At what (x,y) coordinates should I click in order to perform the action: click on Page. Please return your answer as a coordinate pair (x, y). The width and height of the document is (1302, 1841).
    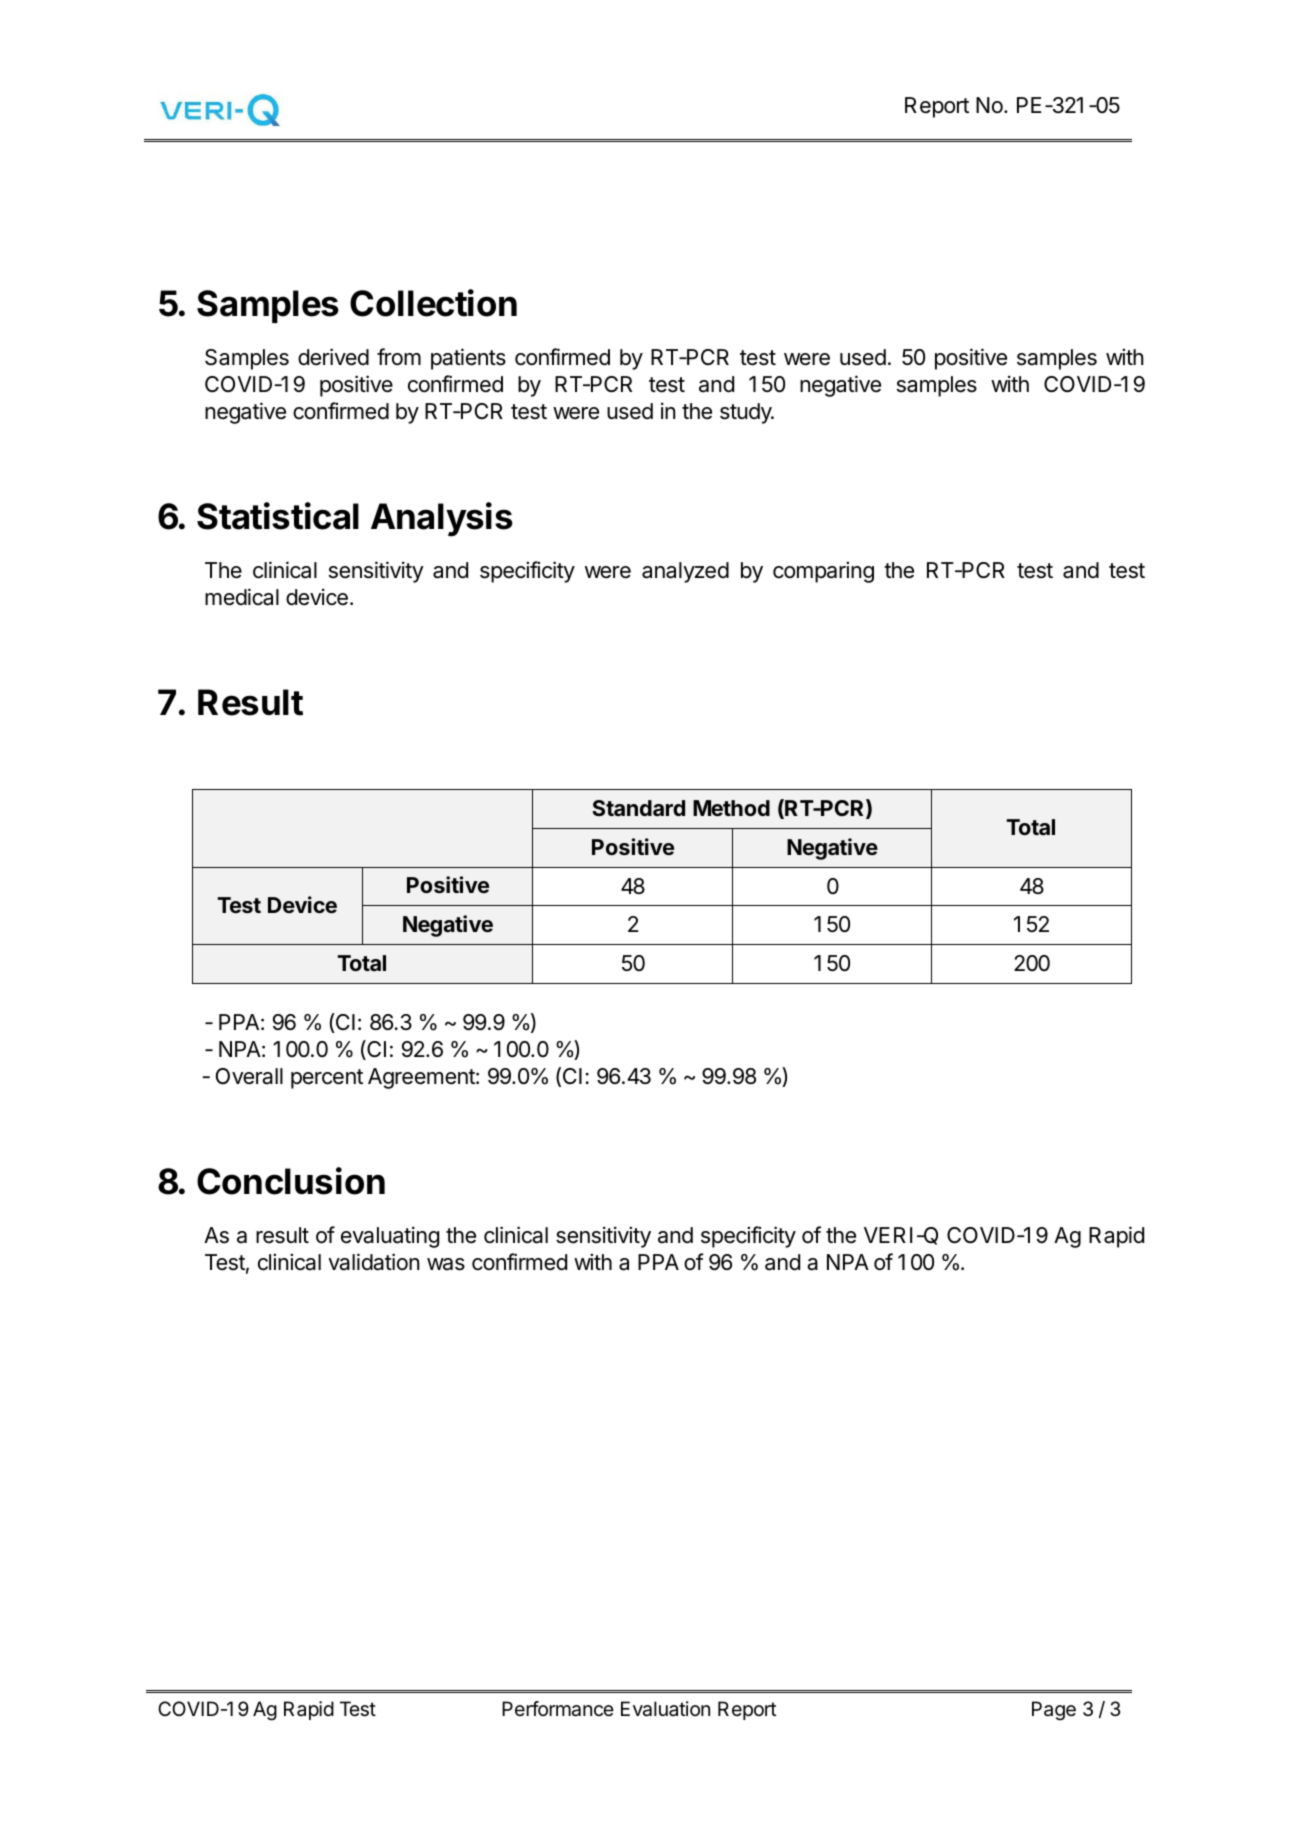
    Looking at the image, I should click on (1054, 1711).
